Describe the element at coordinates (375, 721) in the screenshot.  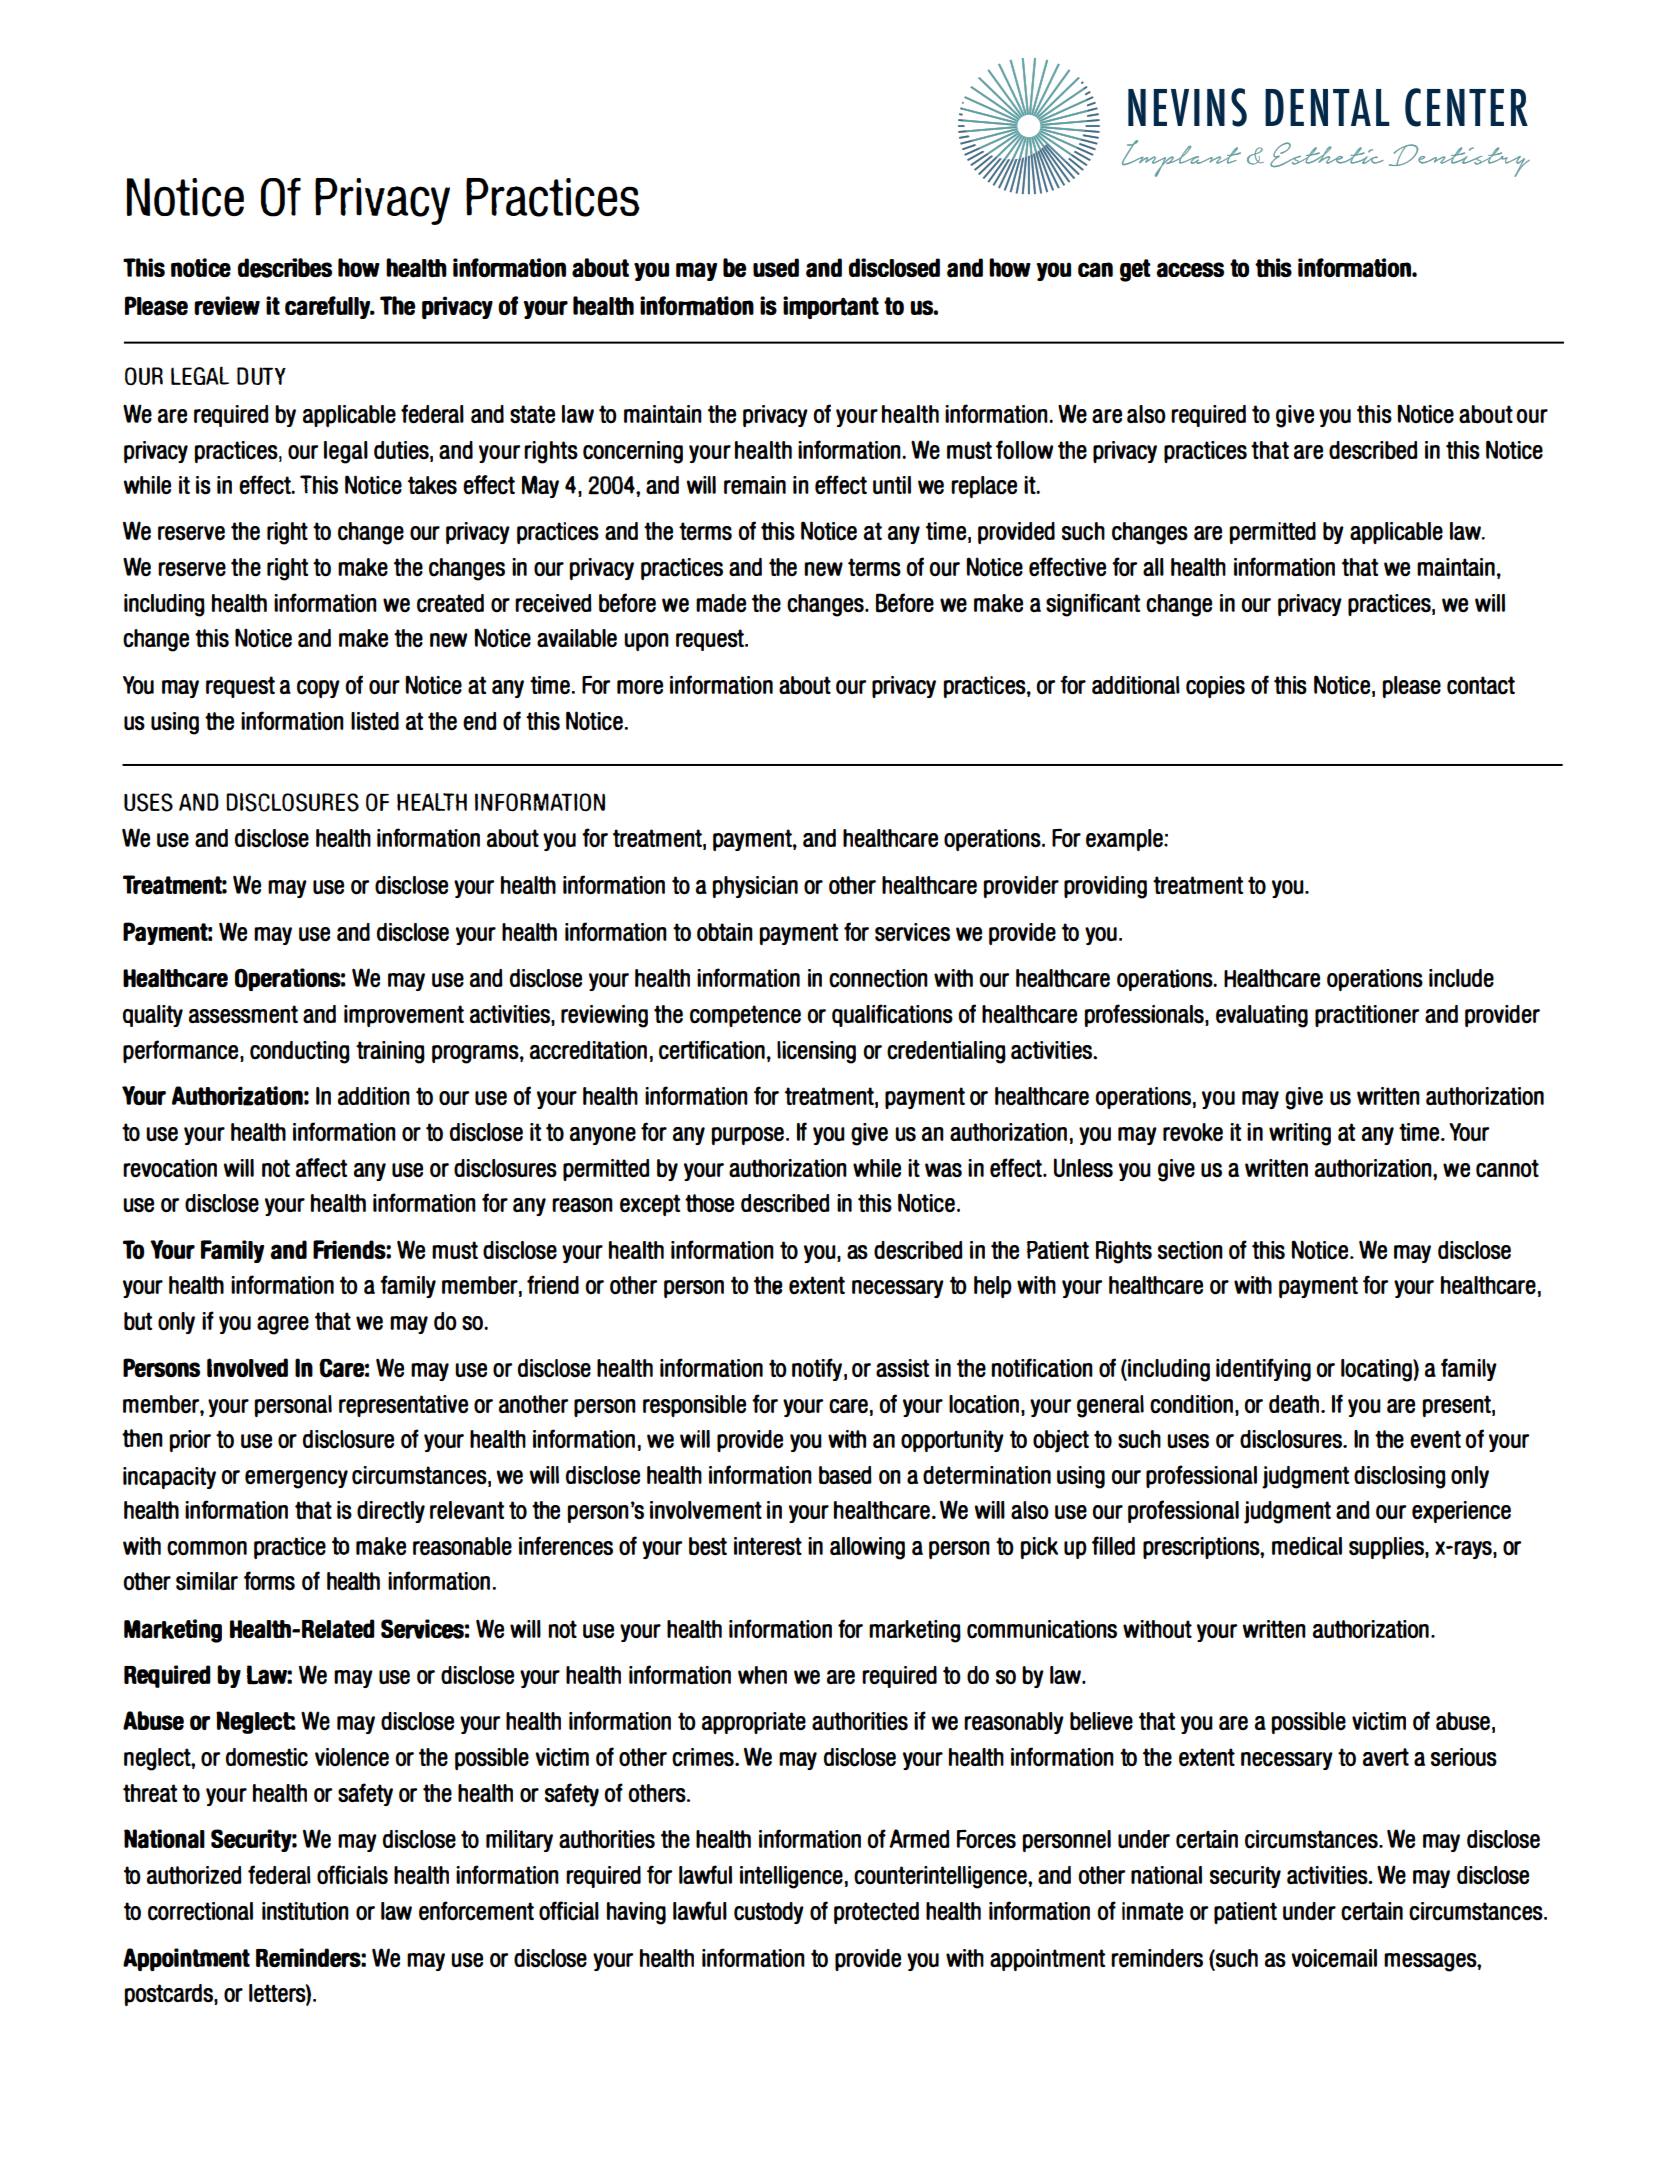
I see `listed` at that location.
